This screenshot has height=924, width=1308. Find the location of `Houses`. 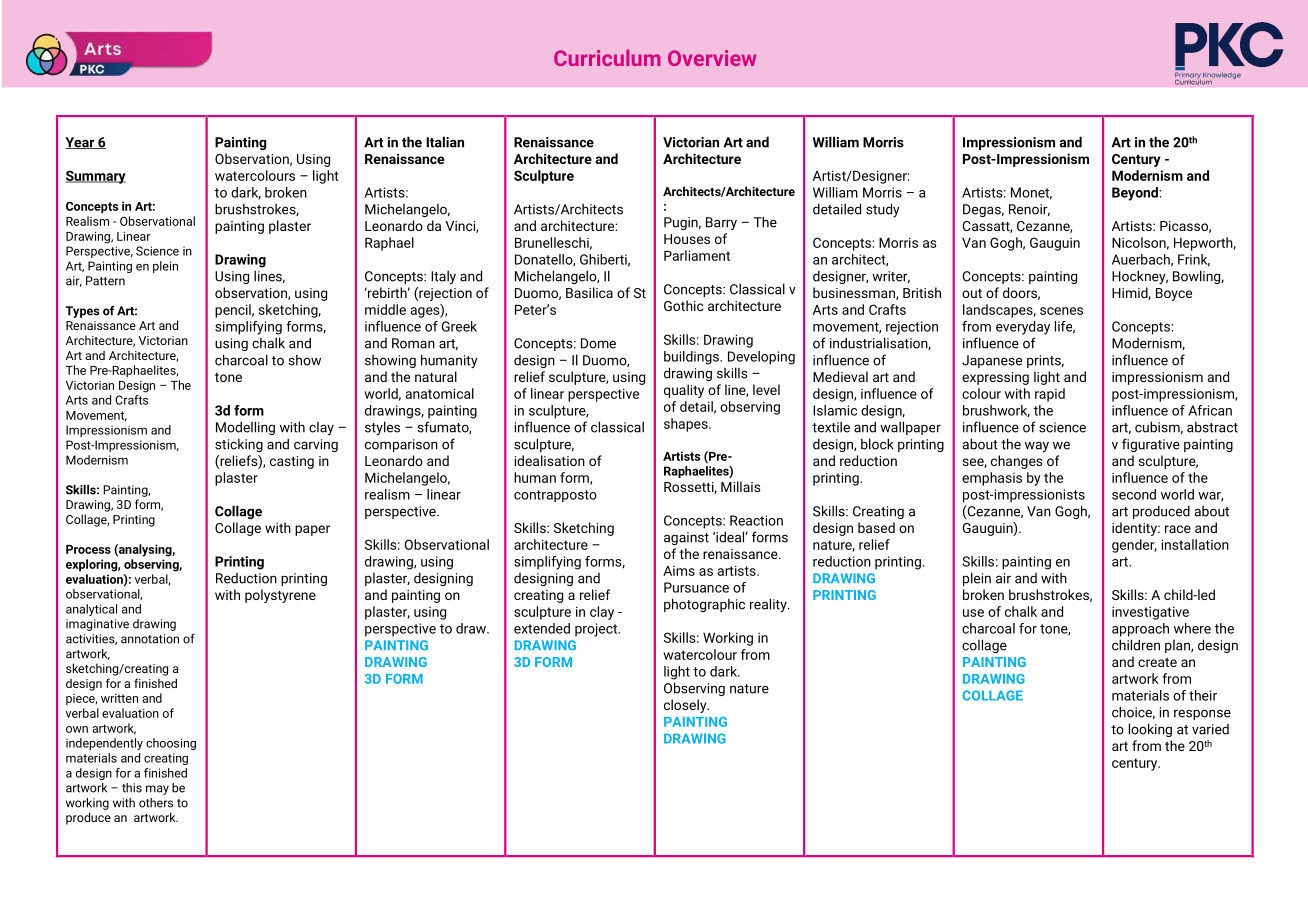

Houses is located at coordinates (687, 239).
